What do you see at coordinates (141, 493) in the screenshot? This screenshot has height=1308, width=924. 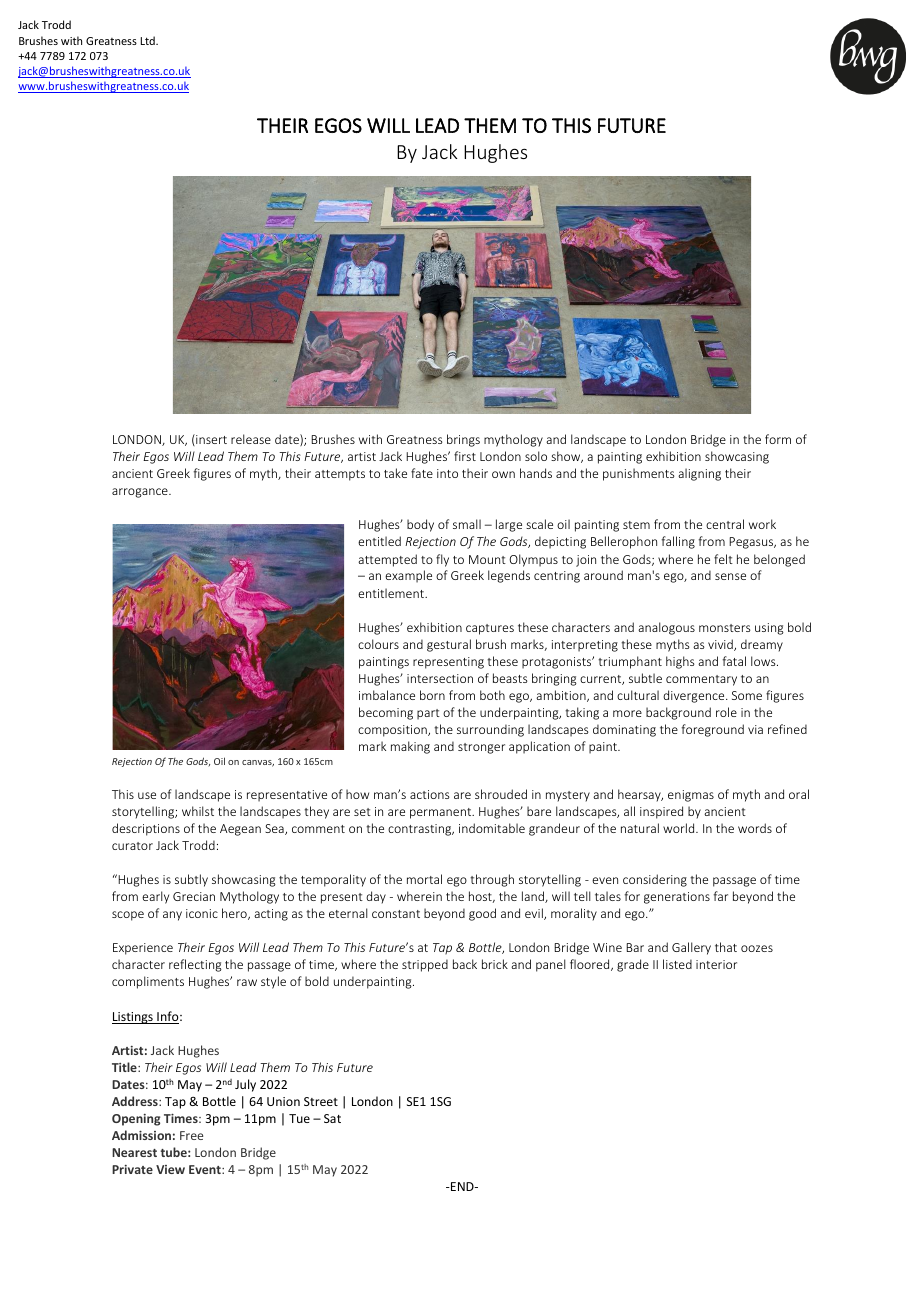 I see `arrogance` at bounding box center [141, 493].
